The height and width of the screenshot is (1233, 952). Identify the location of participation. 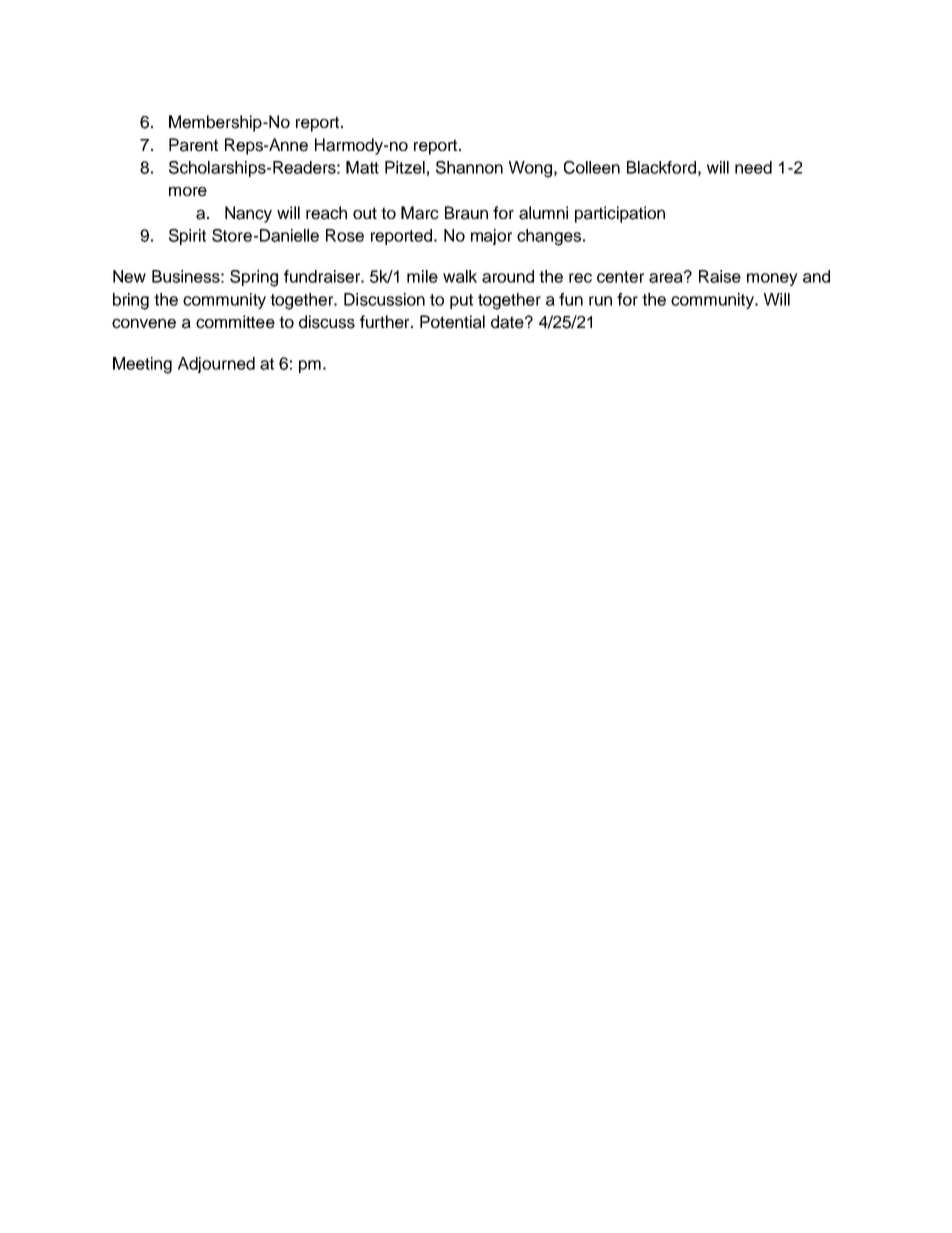
(620, 214).
